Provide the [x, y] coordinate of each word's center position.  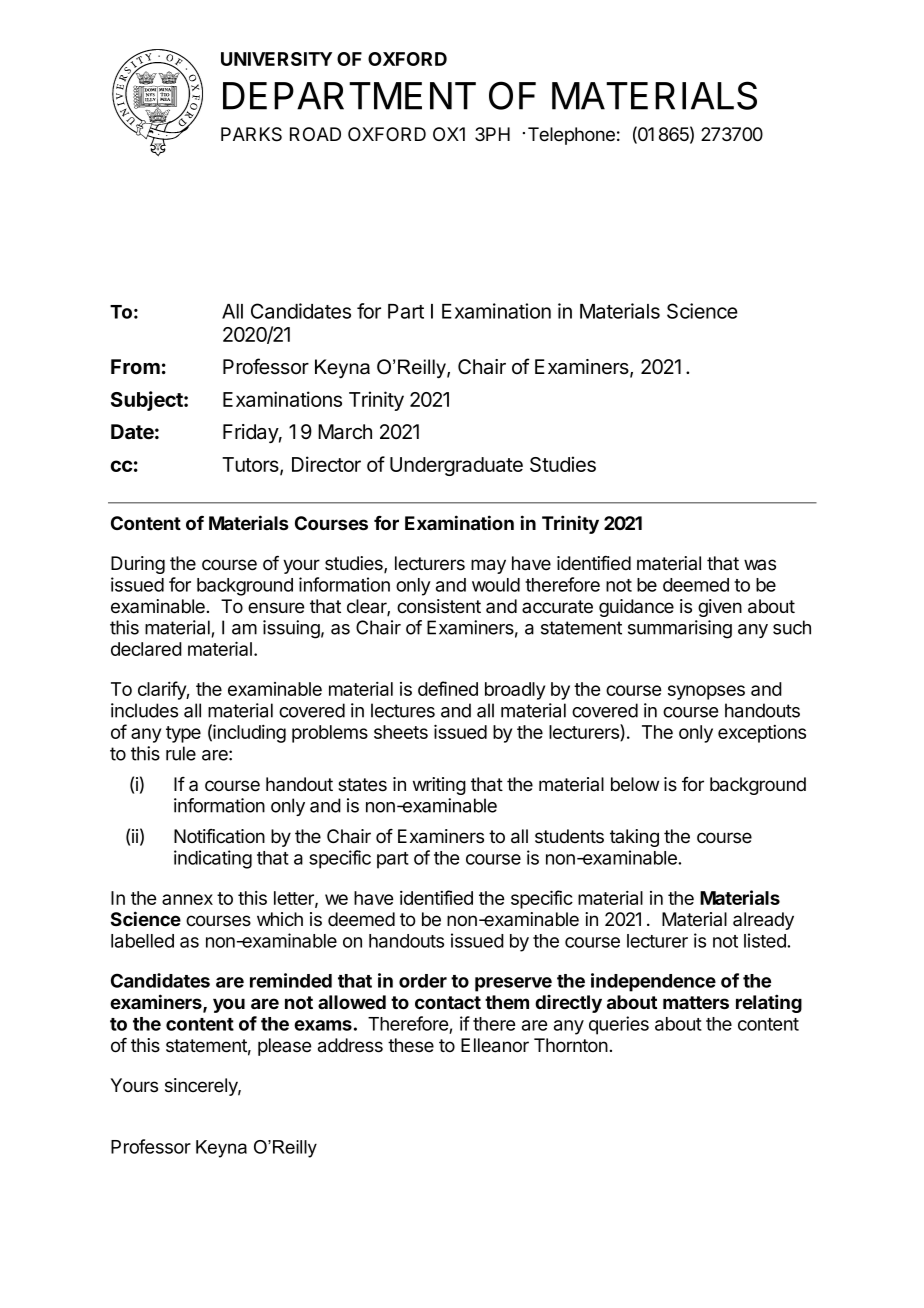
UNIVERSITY [276, 59]
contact [448, 1002]
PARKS [251, 134]
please [284, 1047]
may [488, 566]
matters [696, 1002]
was [760, 565]
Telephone [571, 136]
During [138, 565]
